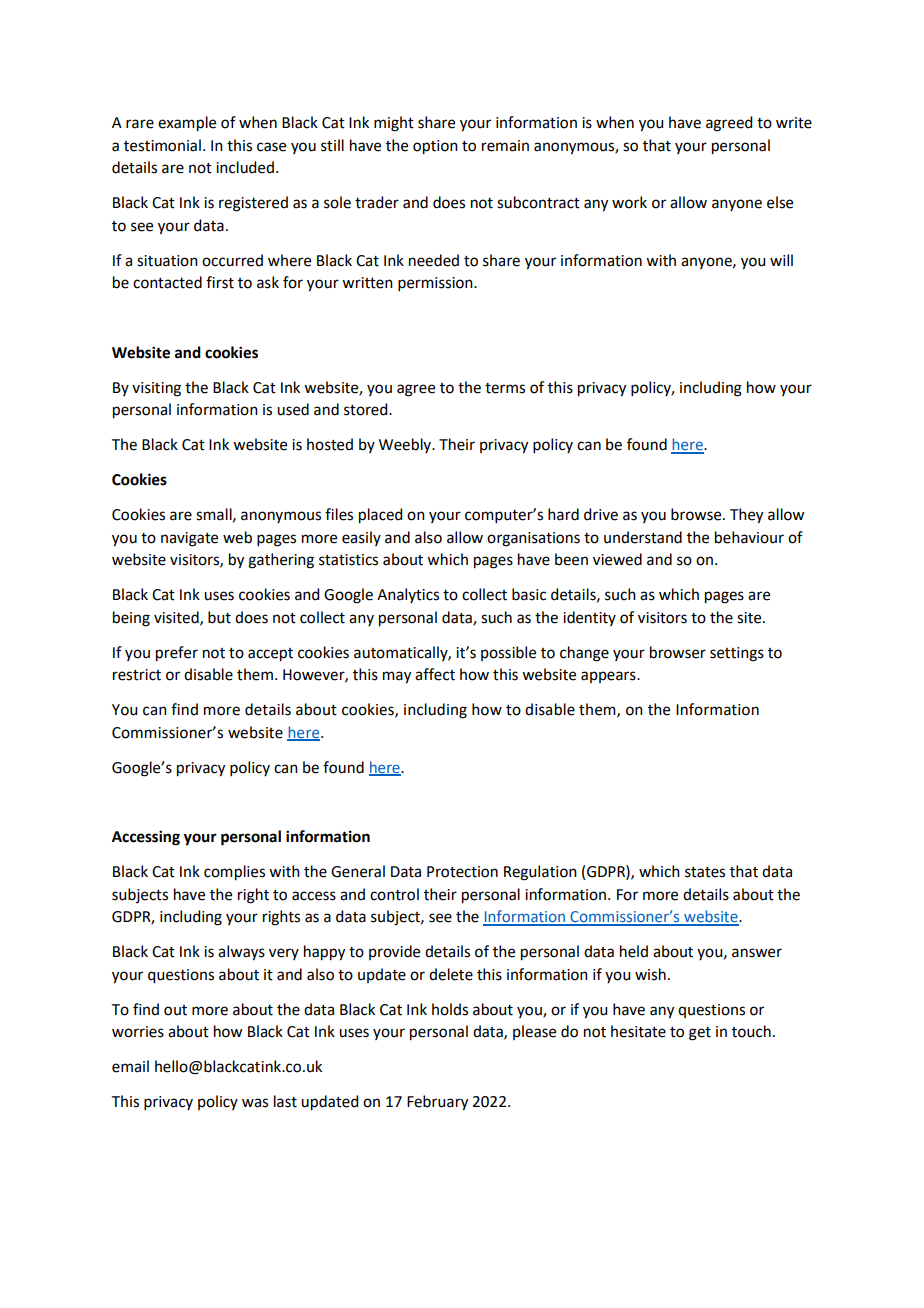 Image resolution: width=924 pixels, height=1308 pixels. What do you see at coordinates (255, 1103) in the page?
I see `was` at bounding box center [255, 1103].
